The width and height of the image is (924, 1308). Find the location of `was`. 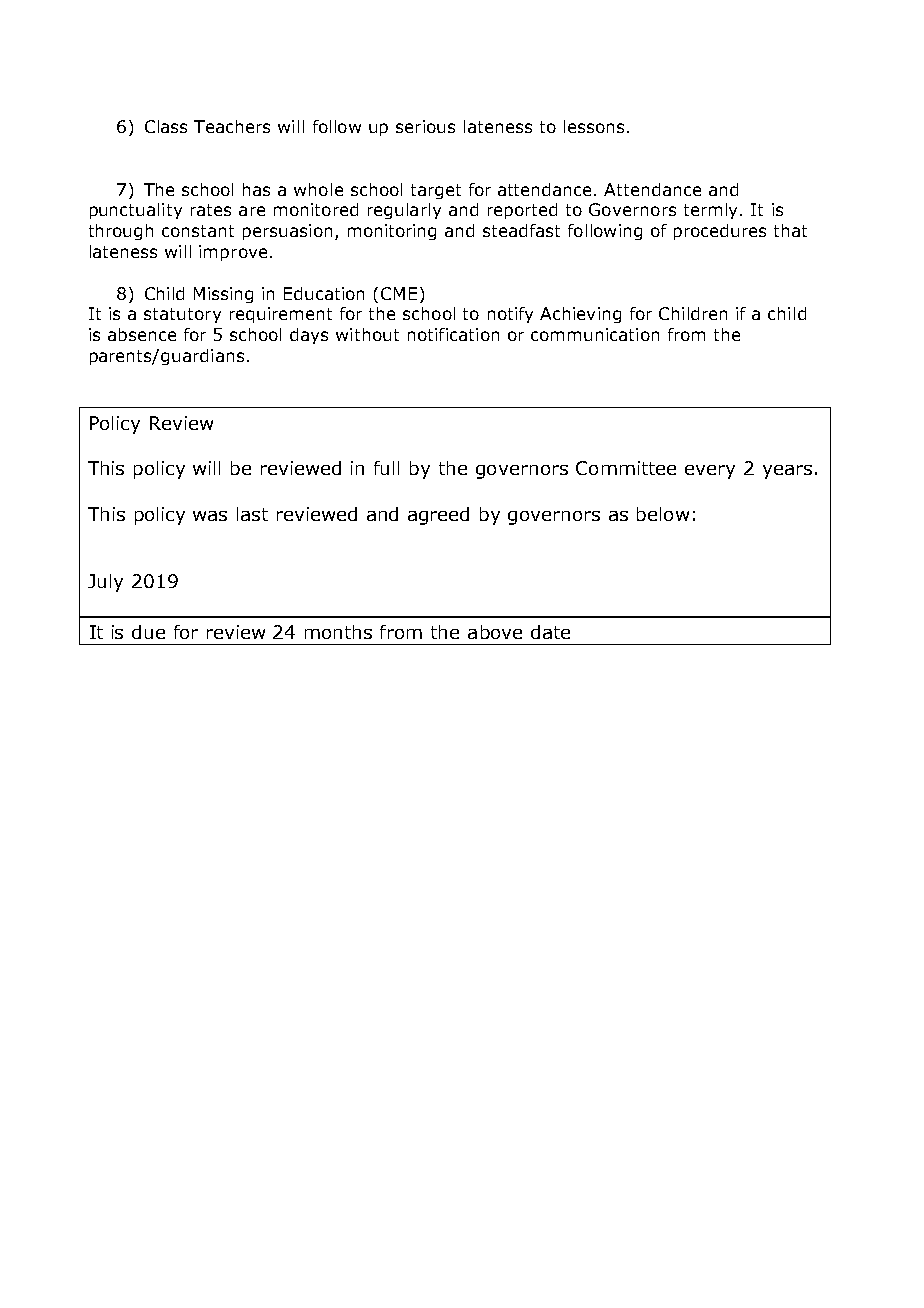

was is located at coordinates (210, 516).
